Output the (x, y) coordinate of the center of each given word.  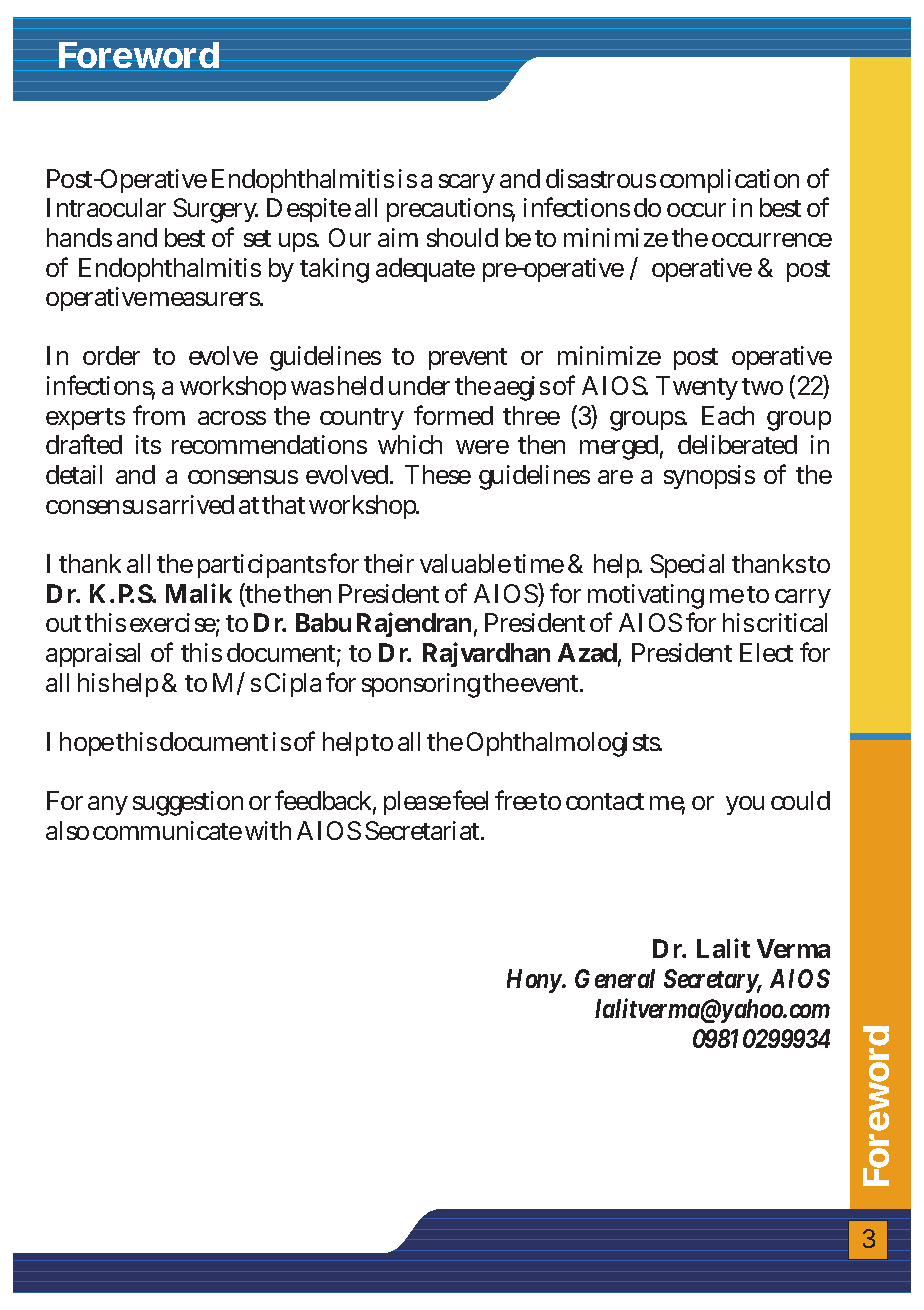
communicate (167, 830)
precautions (451, 210)
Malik (199, 593)
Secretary (713, 981)
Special (687, 566)
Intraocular (106, 207)
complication (729, 181)
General (615, 978)
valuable (465, 563)
